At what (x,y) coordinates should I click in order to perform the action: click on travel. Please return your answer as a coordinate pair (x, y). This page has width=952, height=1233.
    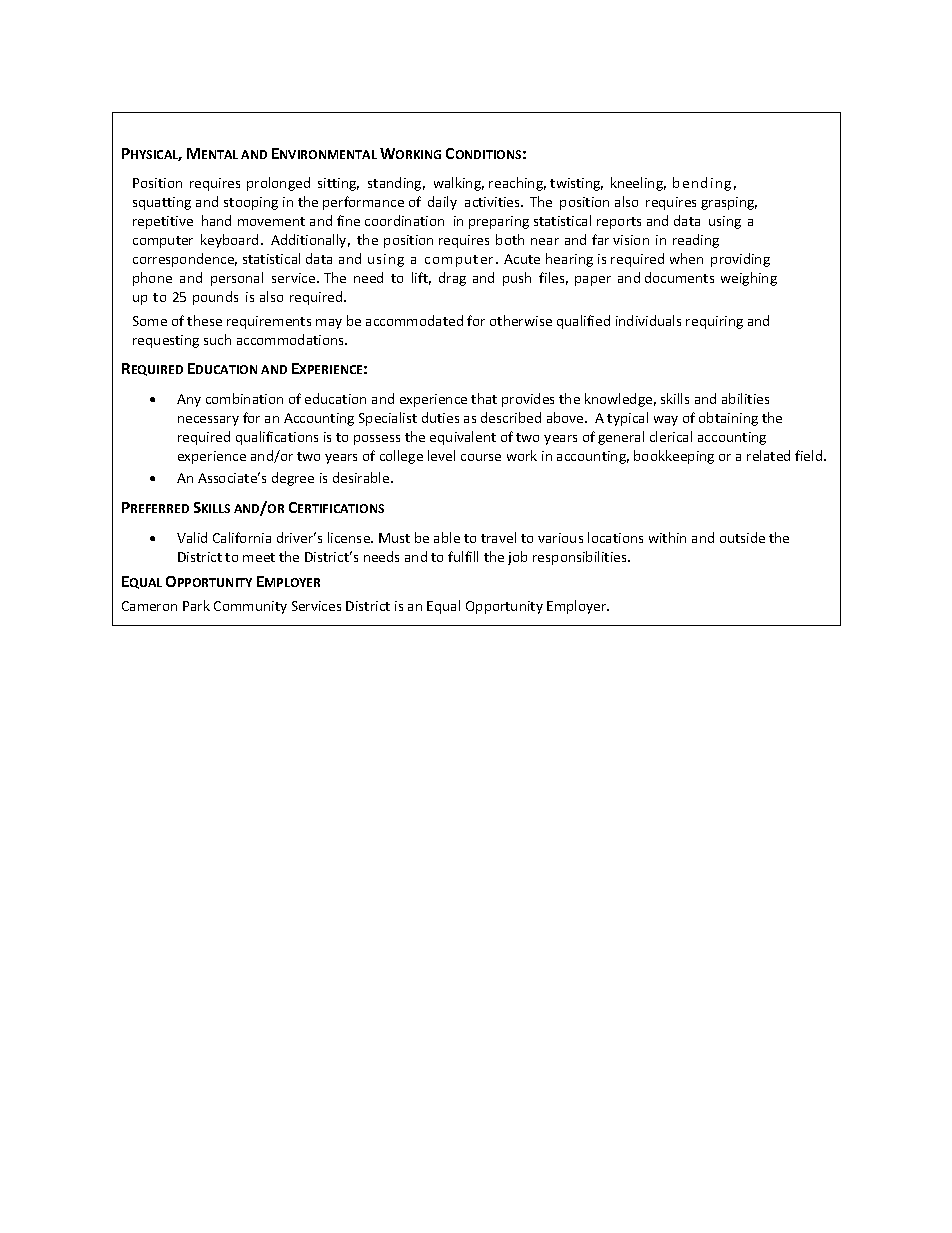
    Looking at the image, I should click on (498, 537).
